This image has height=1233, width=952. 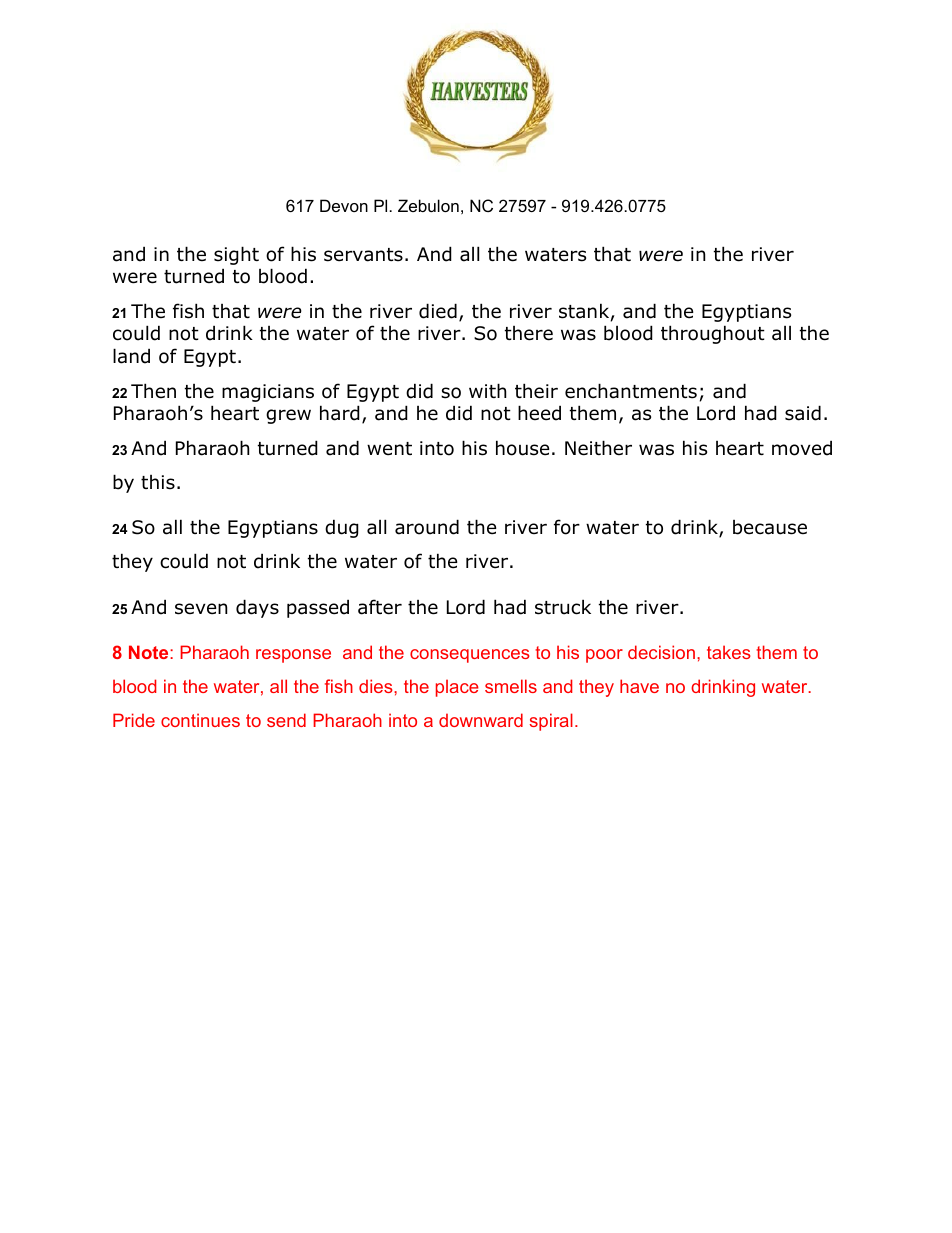 What do you see at coordinates (380, 607) in the image?
I see `after` at bounding box center [380, 607].
